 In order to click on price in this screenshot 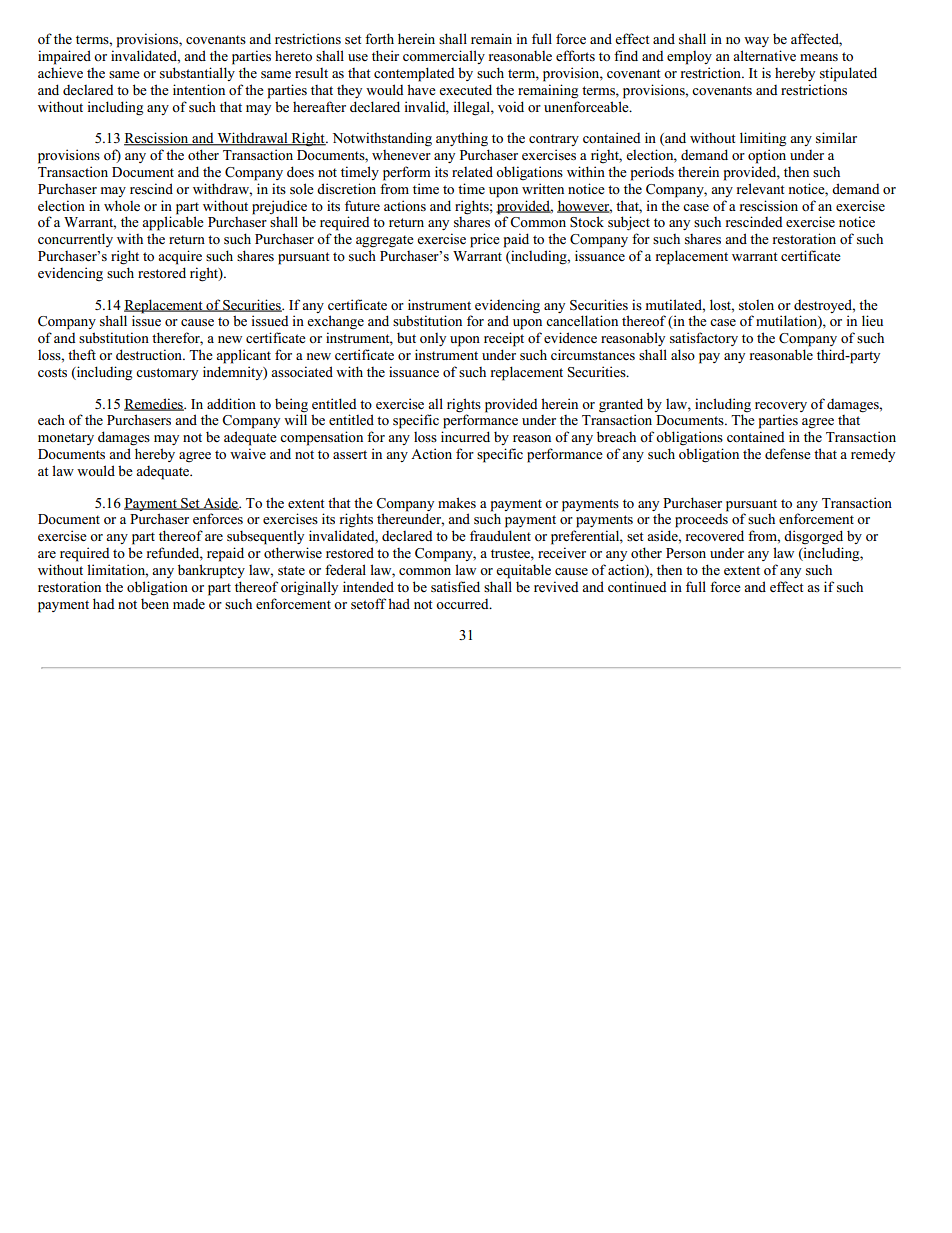, I will do `click(485, 240)`.
